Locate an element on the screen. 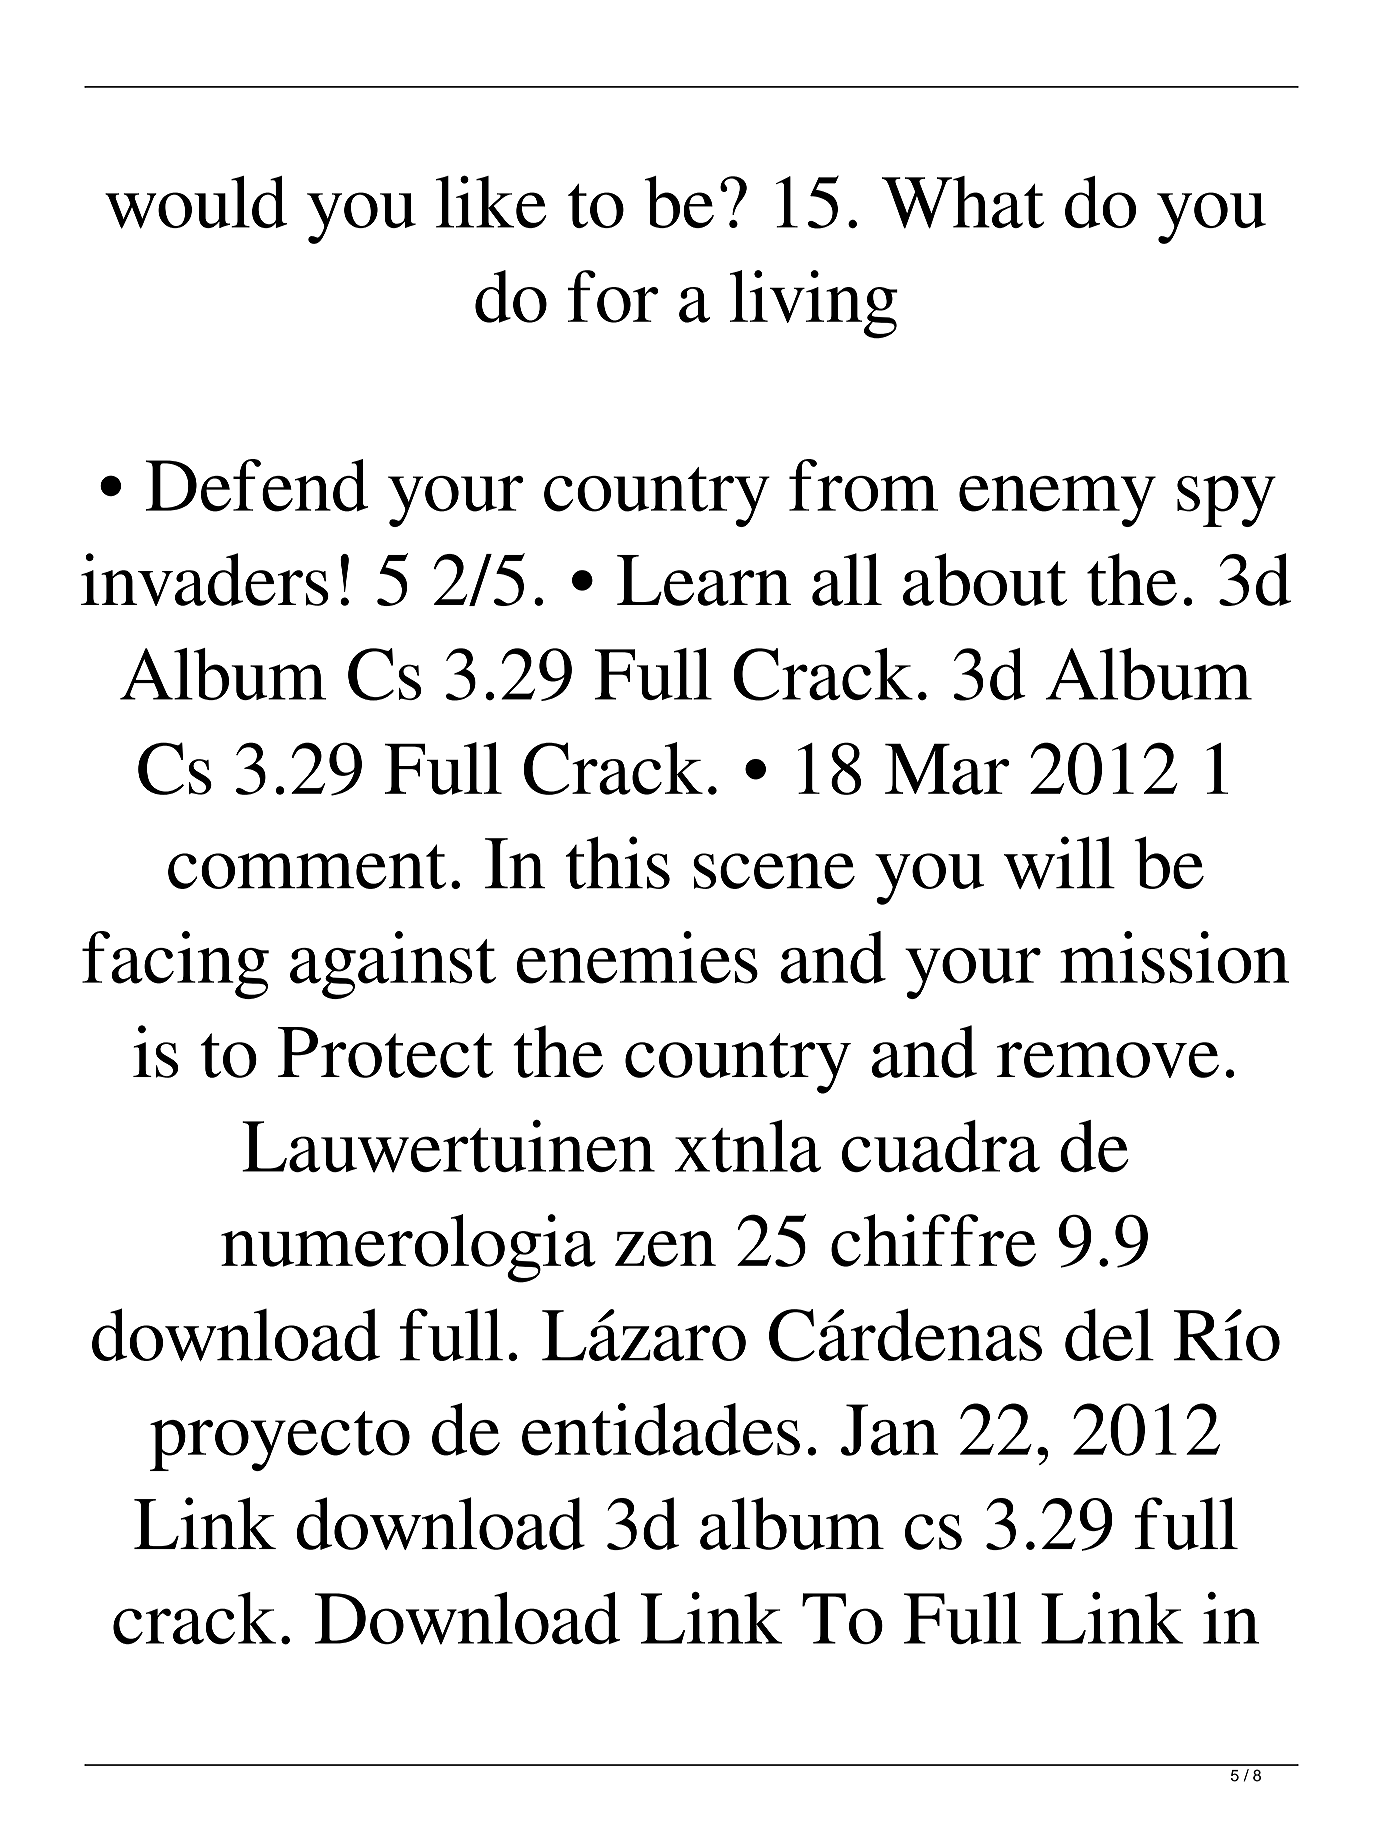  What is located at coordinates (963, 202).
